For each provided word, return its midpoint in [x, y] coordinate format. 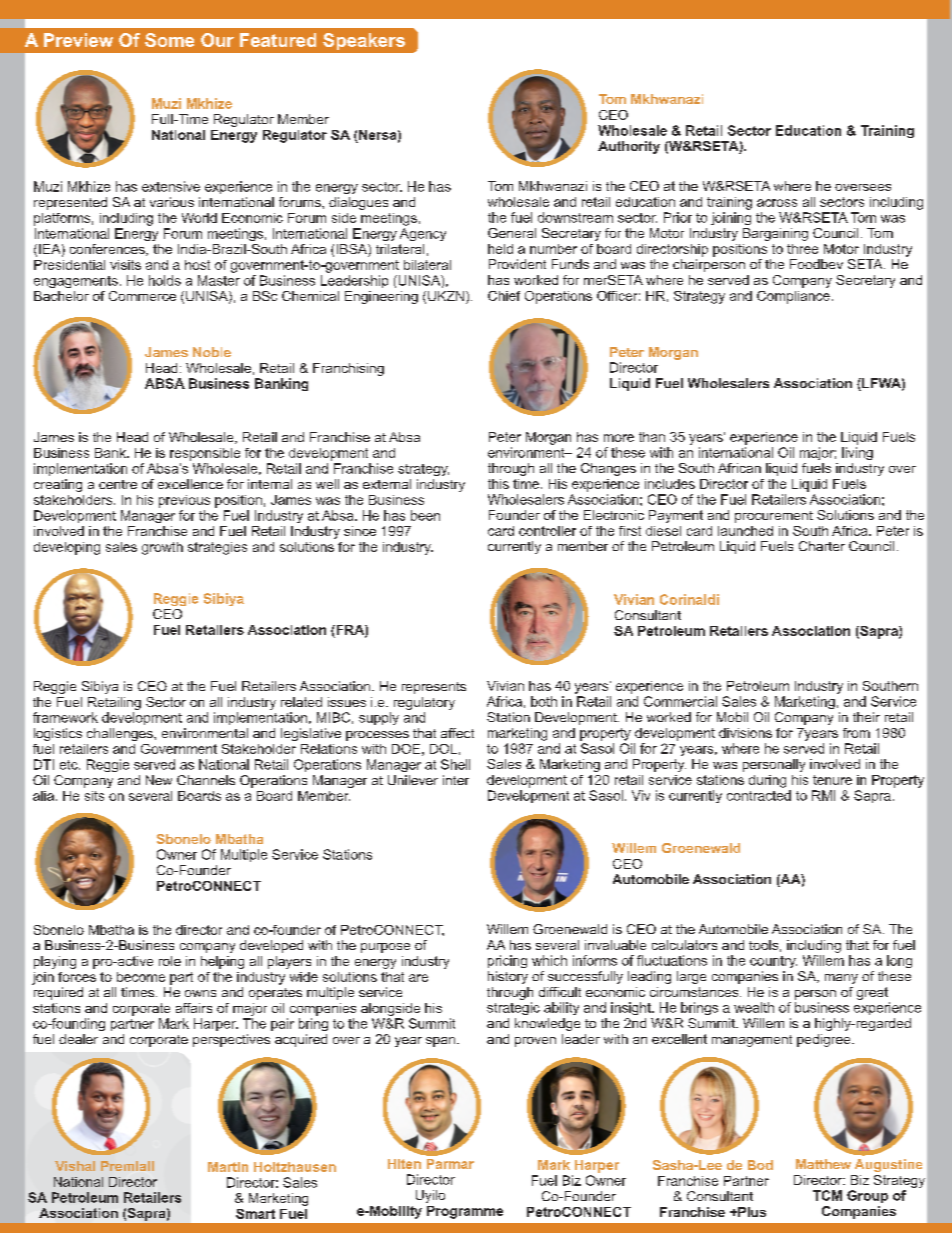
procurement [774, 517]
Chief [504, 296]
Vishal [75, 1166]
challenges [121, 734]
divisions [745, 733]
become [141, 977]
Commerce [142, 296]
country [773, 962]
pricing [507, 961]
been [425, 515]
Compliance [793, 297]
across [777, 203]
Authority [629, 147]
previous [184, 501]
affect [457, 733]
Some [169, 40]
